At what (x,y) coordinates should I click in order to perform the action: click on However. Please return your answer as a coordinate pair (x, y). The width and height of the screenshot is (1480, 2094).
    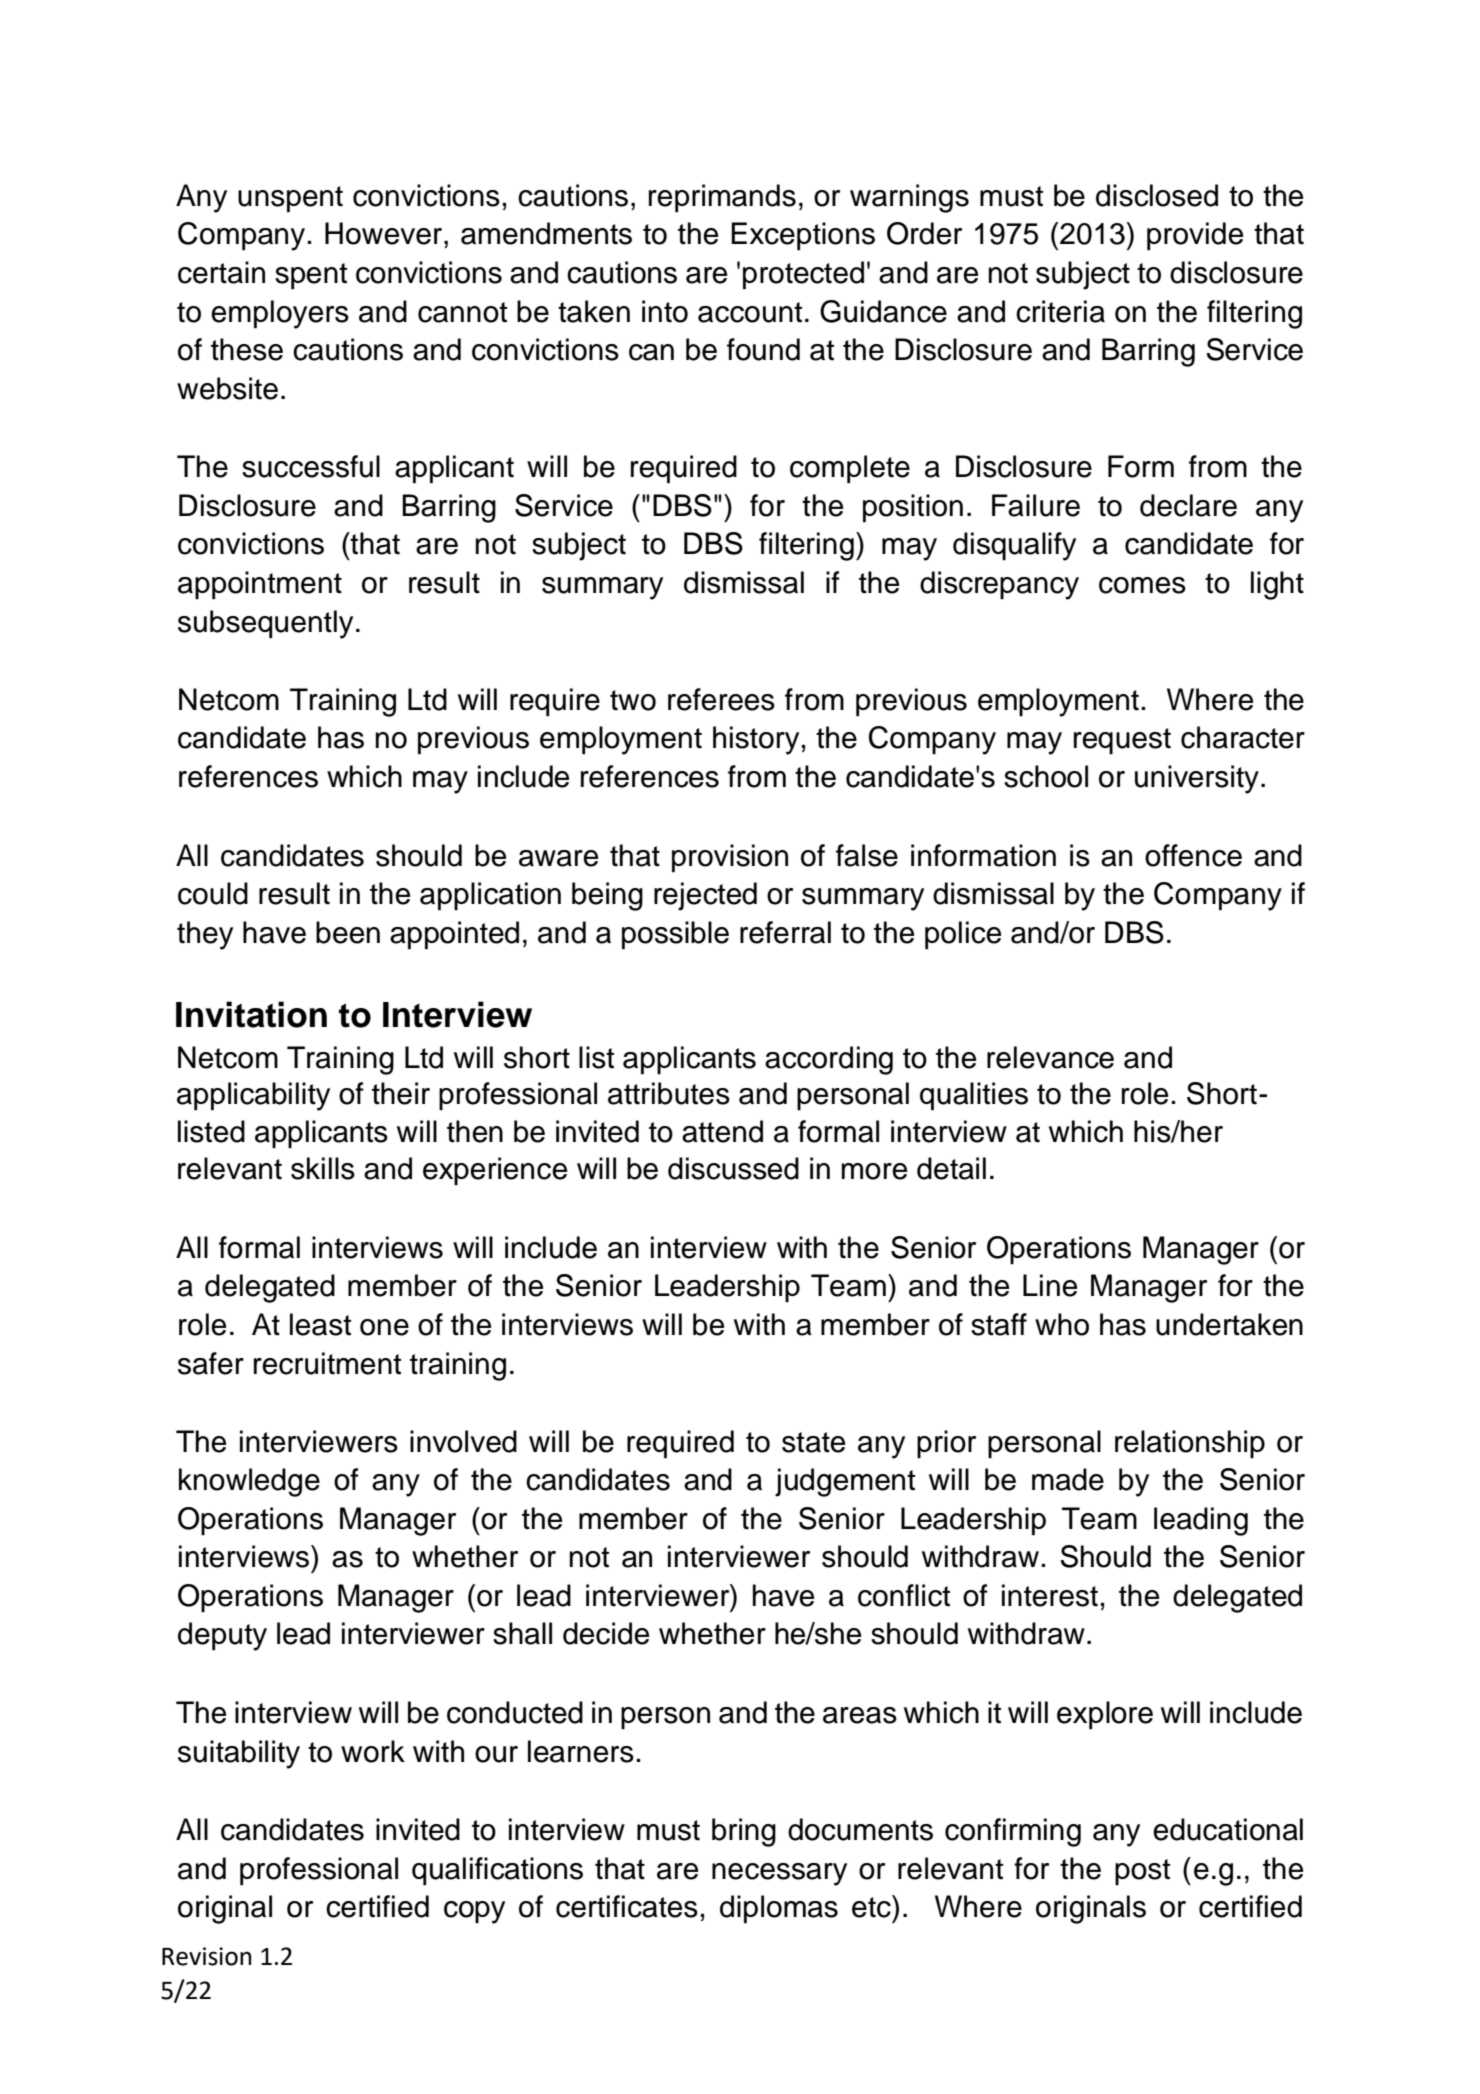
    Looking at the image, I should click on (385, 233).
